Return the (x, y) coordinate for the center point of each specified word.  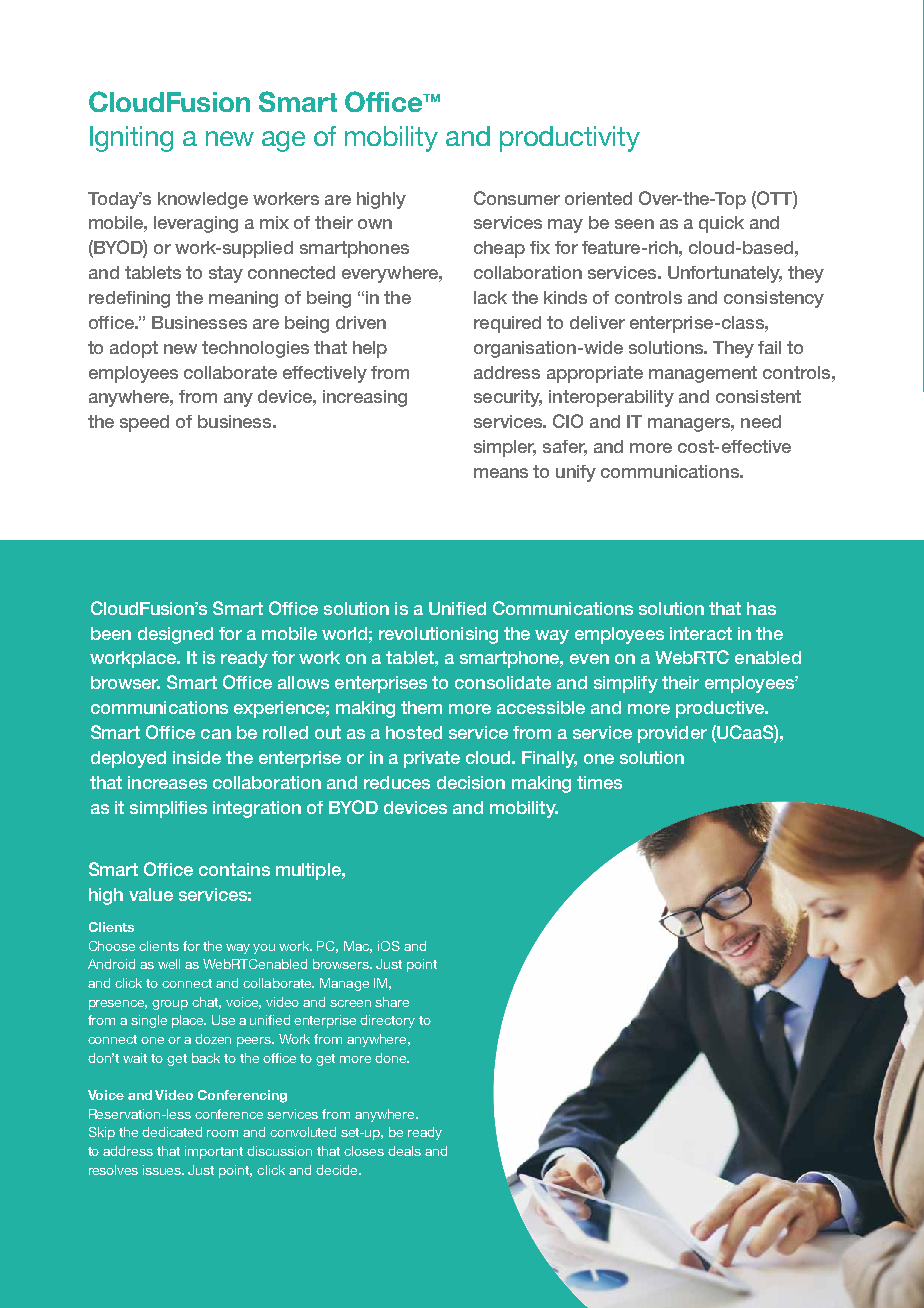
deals (404, 1151)
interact (701, 633)
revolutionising (438, 635)
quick (721, 224)
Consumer (517, 198)
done (391, 1058)
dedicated (172, 1132)
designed (175, 635)
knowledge (203, 200)
